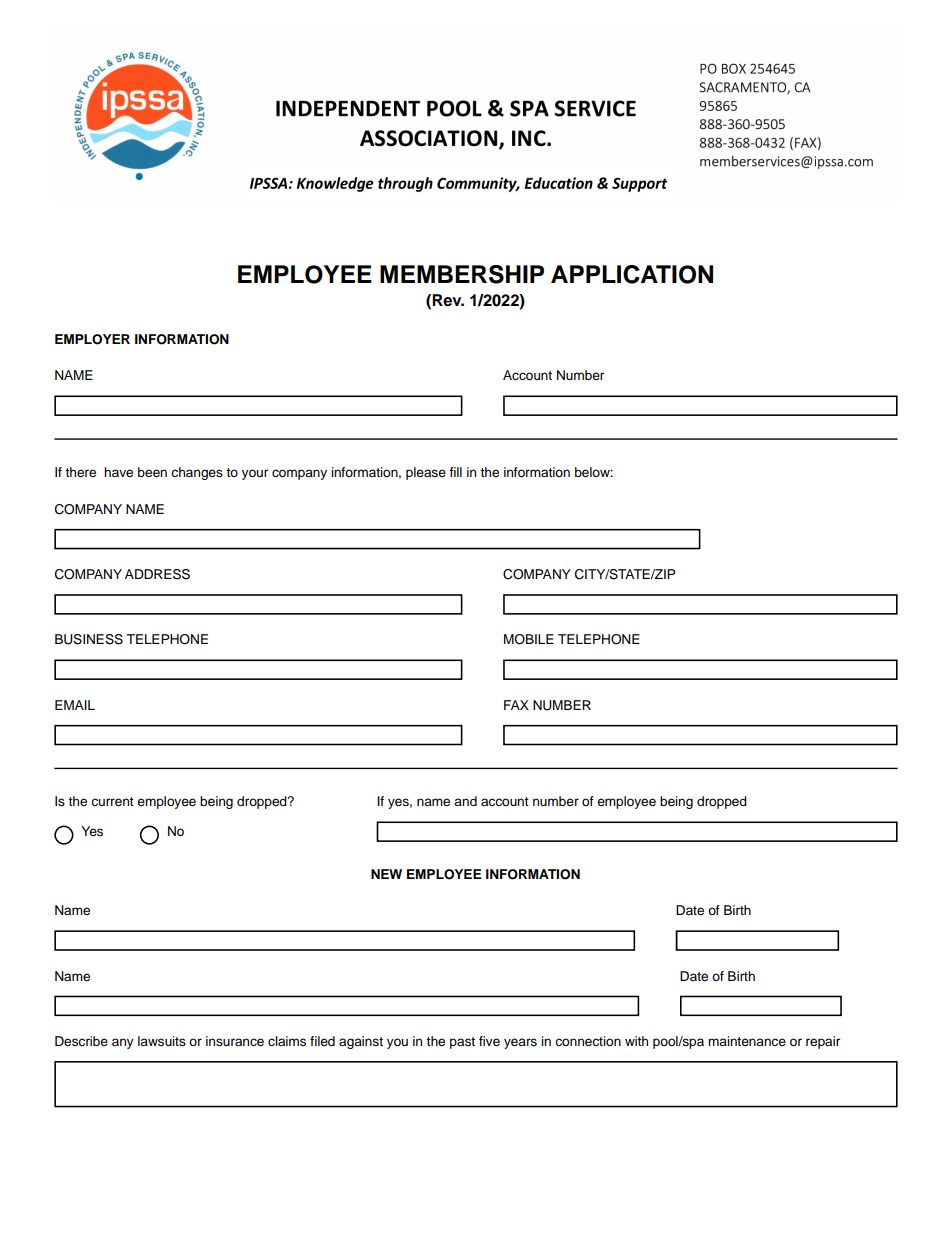  What do you see at coordinates (455, 472) in the screenshot?
I see `fill` at bounding box center [455, 472].
